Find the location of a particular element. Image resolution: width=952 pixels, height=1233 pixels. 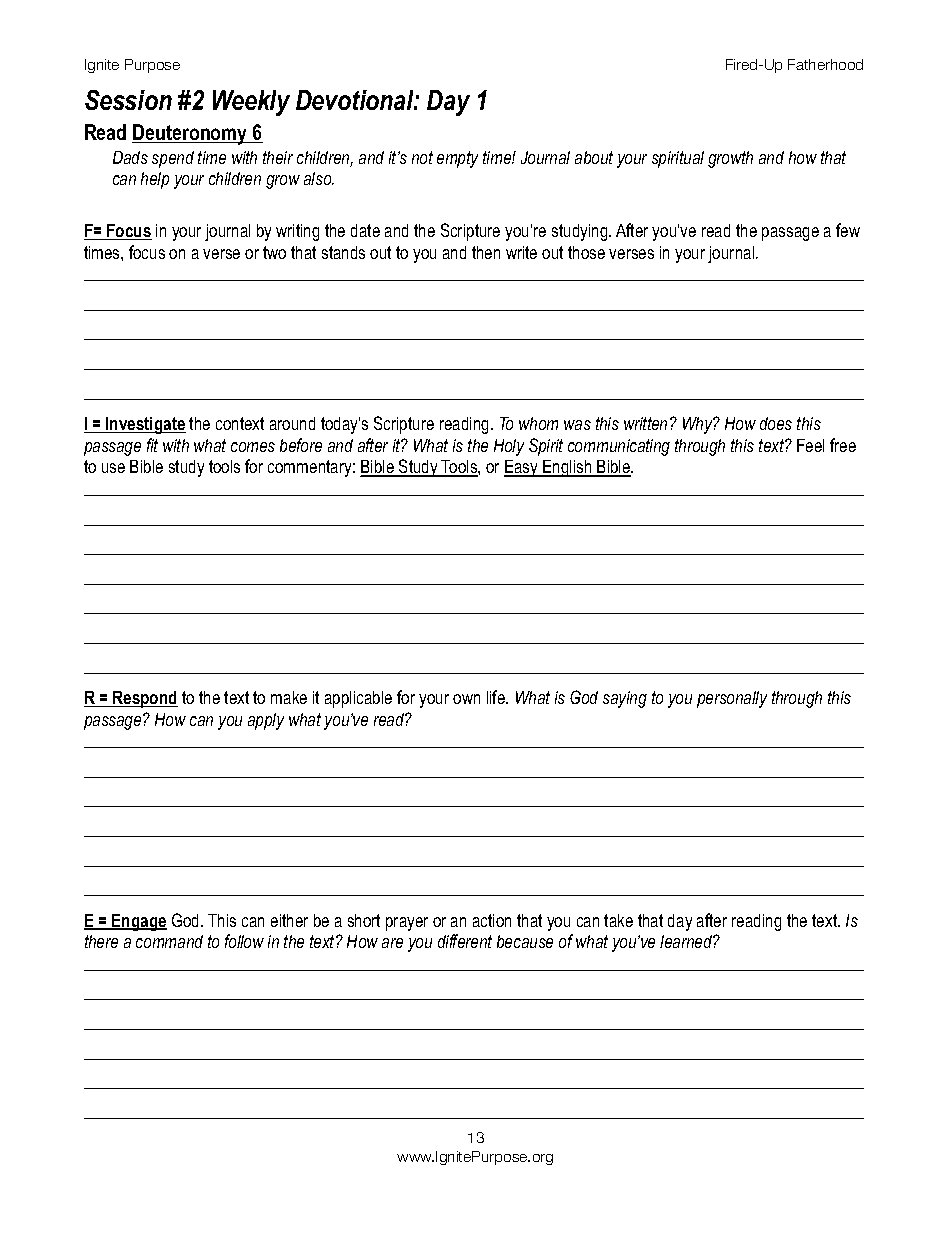

Easy is located at coordinates (522, 468).
